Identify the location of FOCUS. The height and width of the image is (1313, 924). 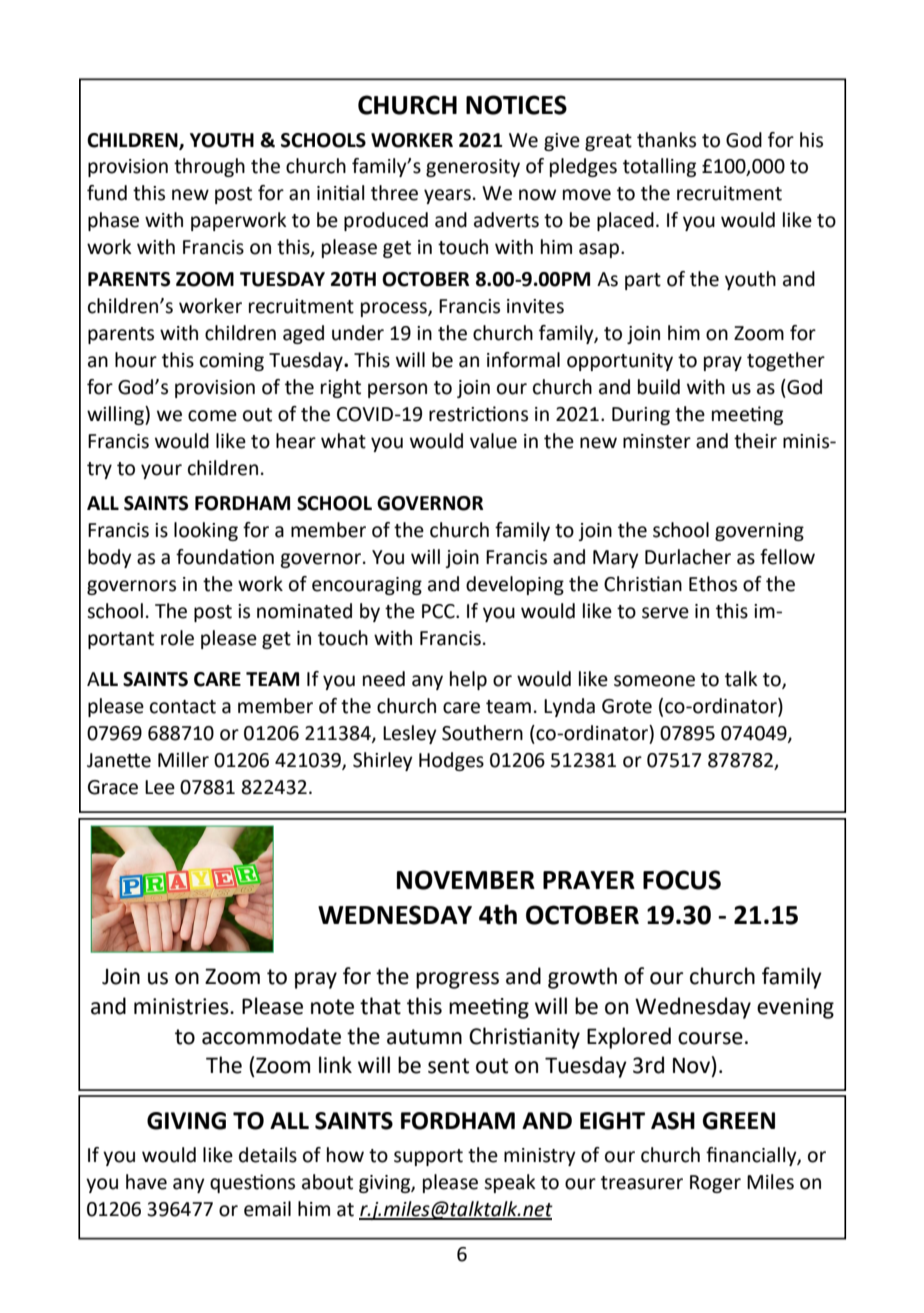
(682, 880).
